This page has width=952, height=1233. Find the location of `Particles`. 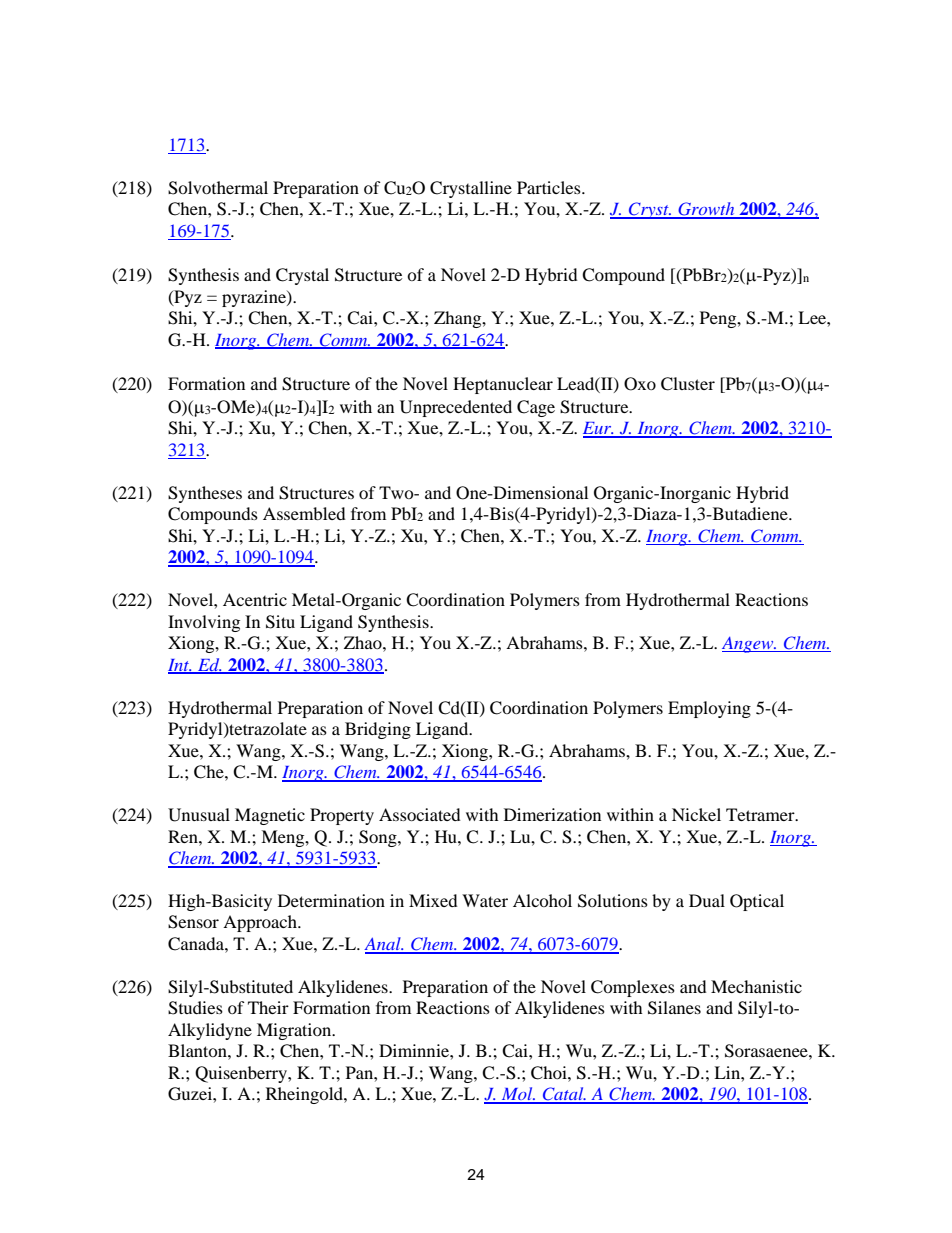

Particles is located at coordinates (550, 187).
